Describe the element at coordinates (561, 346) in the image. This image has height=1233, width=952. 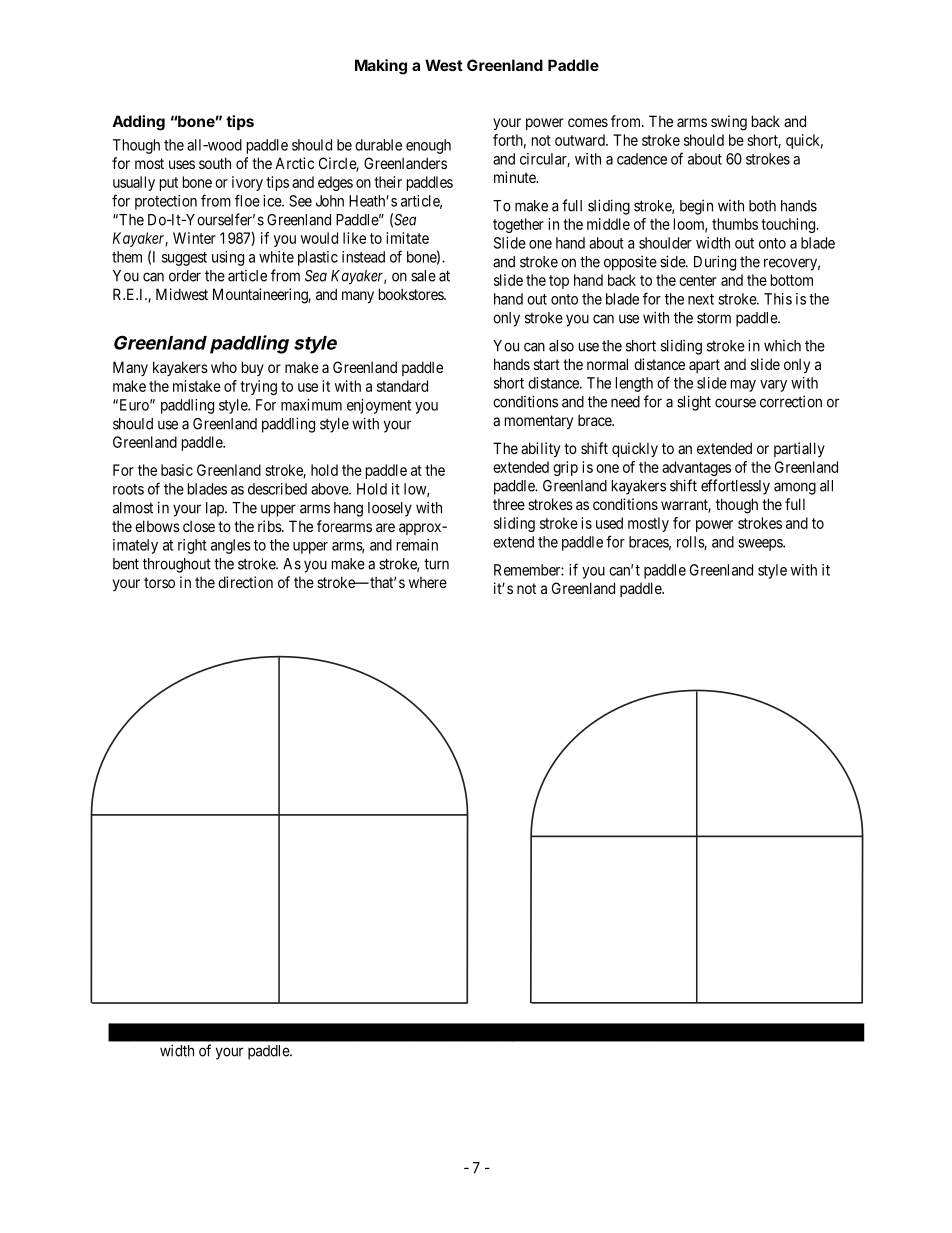
I see `also` at that location.
